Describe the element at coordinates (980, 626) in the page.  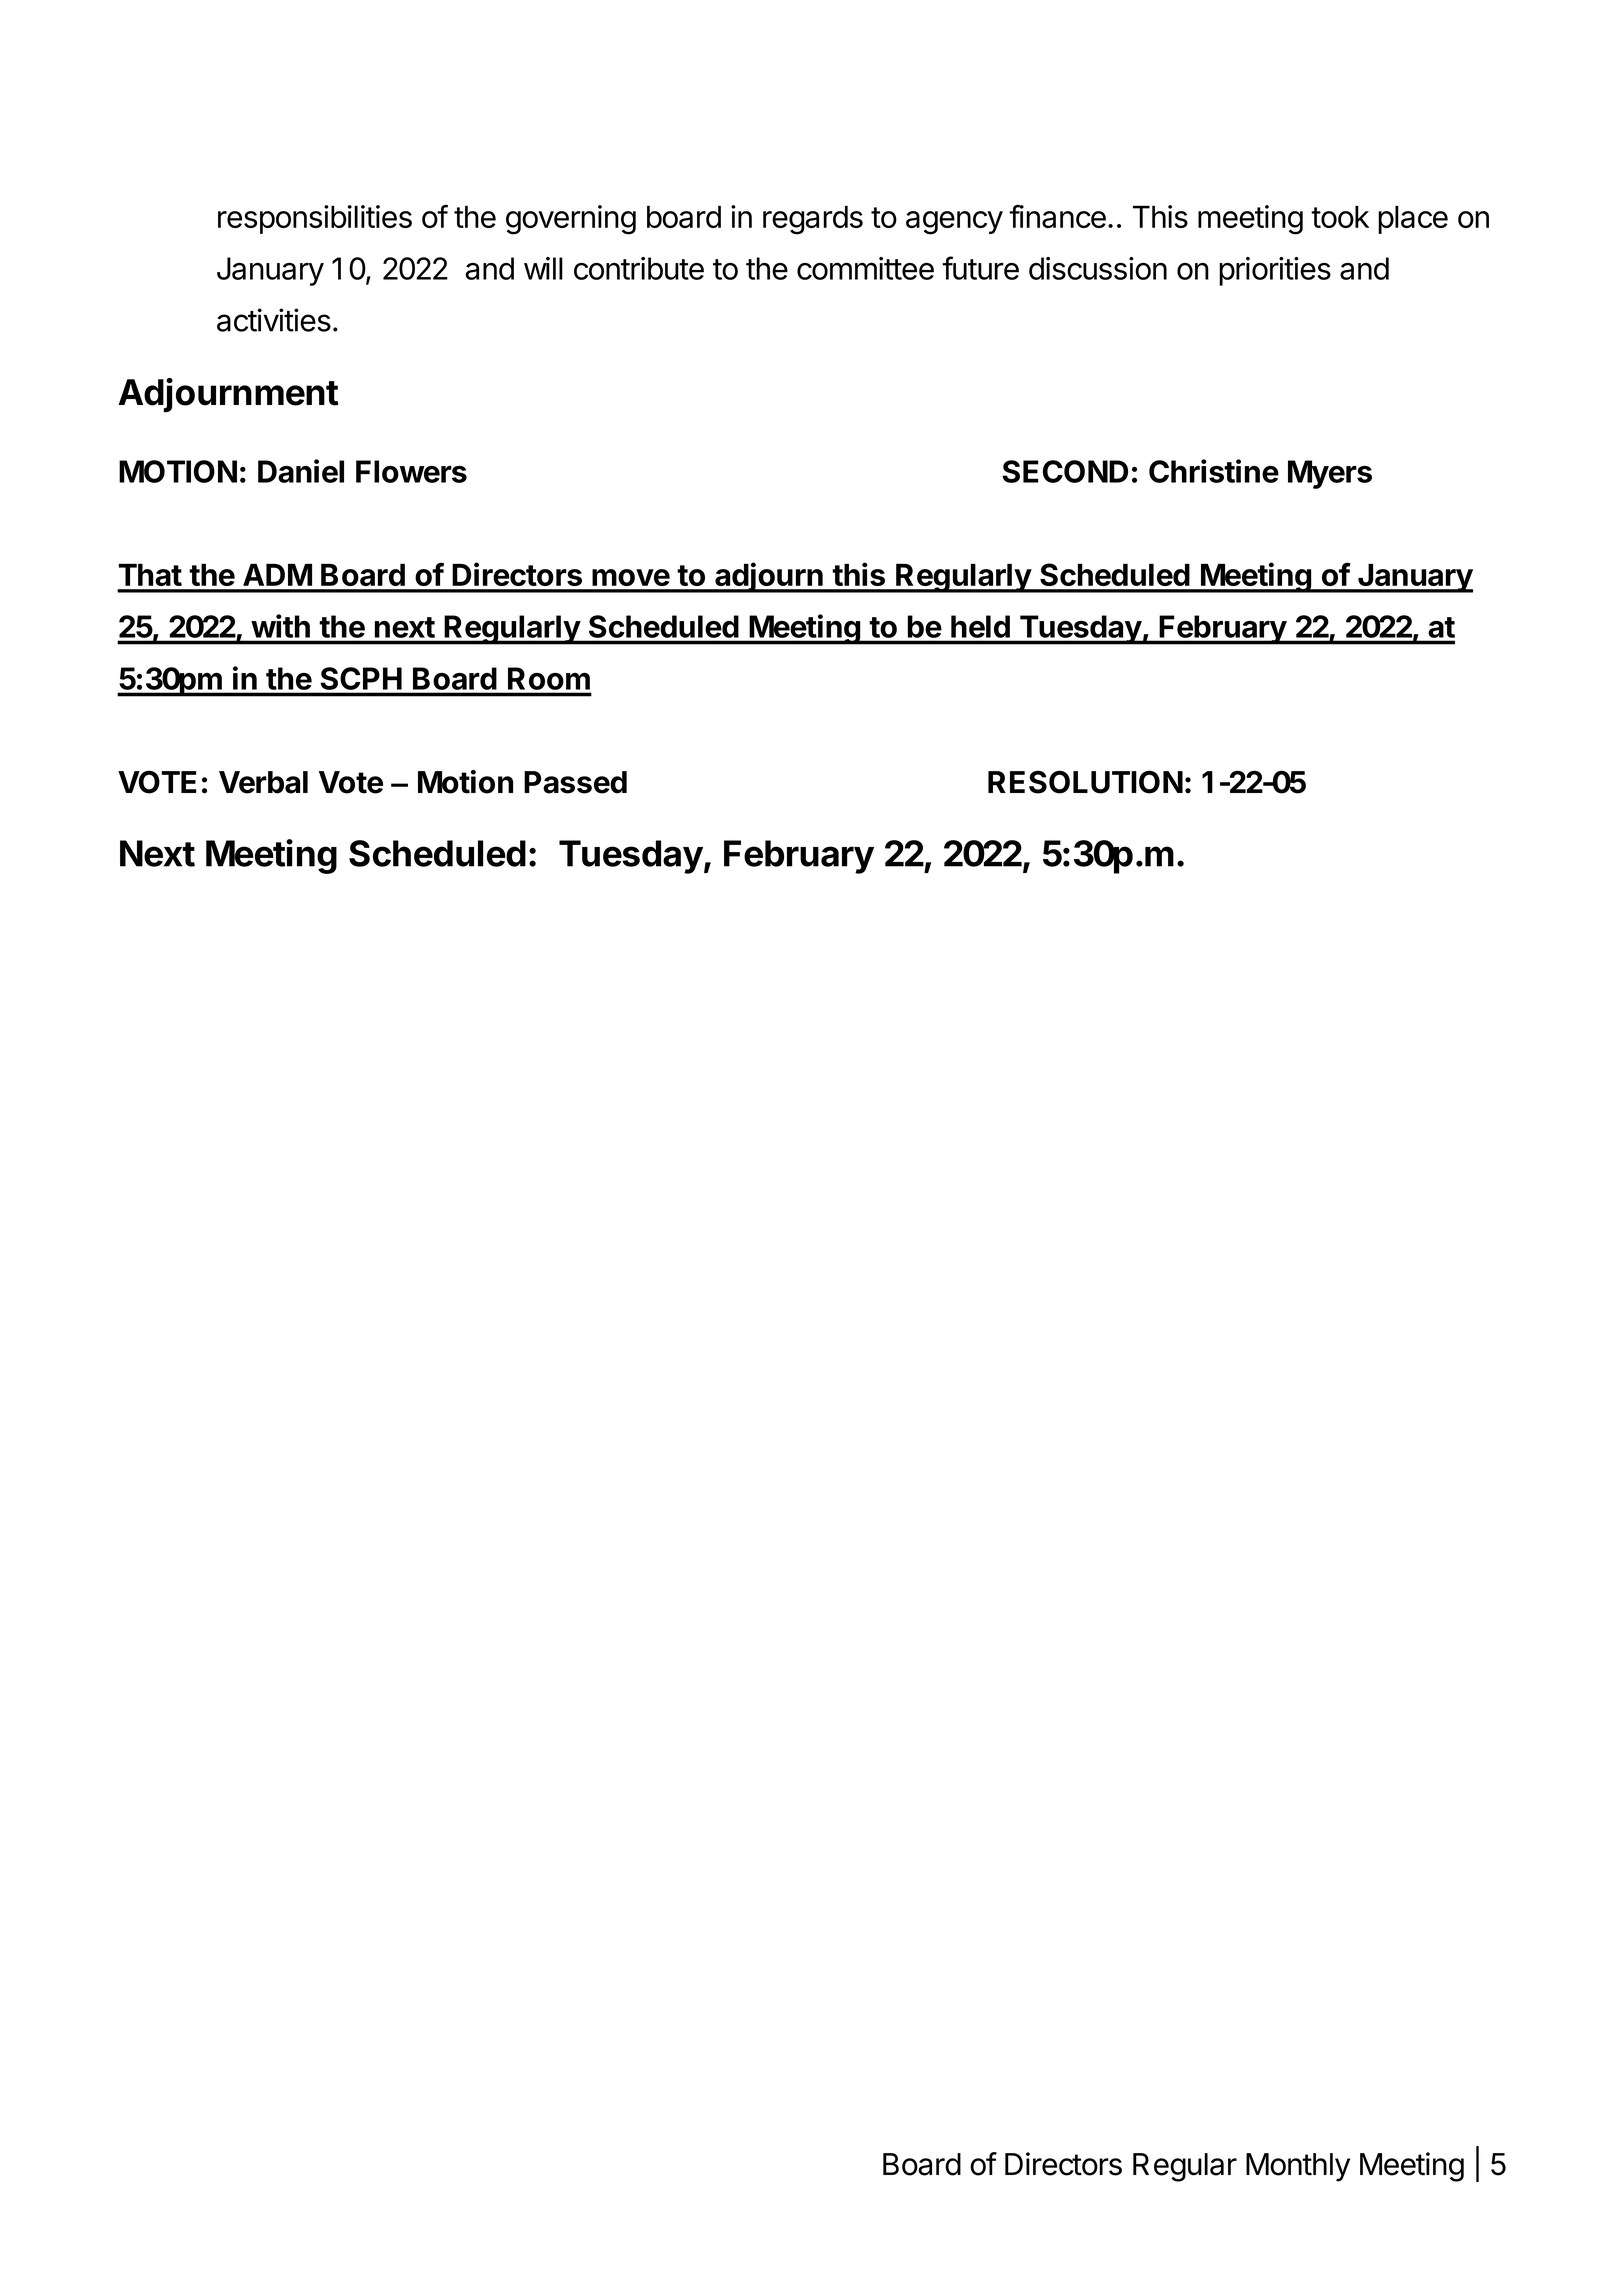
I see `held` at that location.
